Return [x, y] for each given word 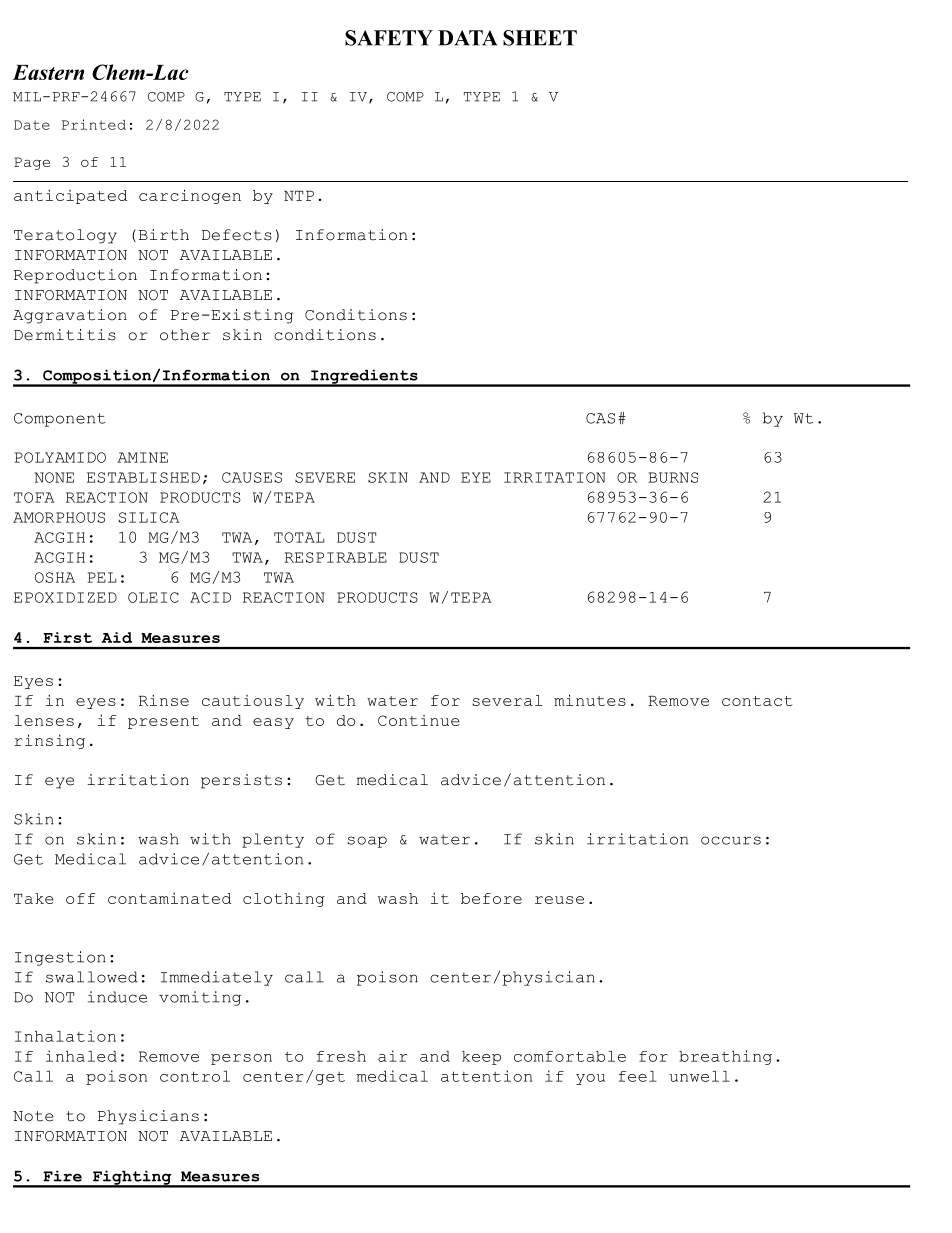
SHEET [540, 38]
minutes [590, 700]
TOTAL [299, 537]
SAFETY [389, 38]
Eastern [48, 72]
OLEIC [153, 597]
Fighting [132, 1178]
